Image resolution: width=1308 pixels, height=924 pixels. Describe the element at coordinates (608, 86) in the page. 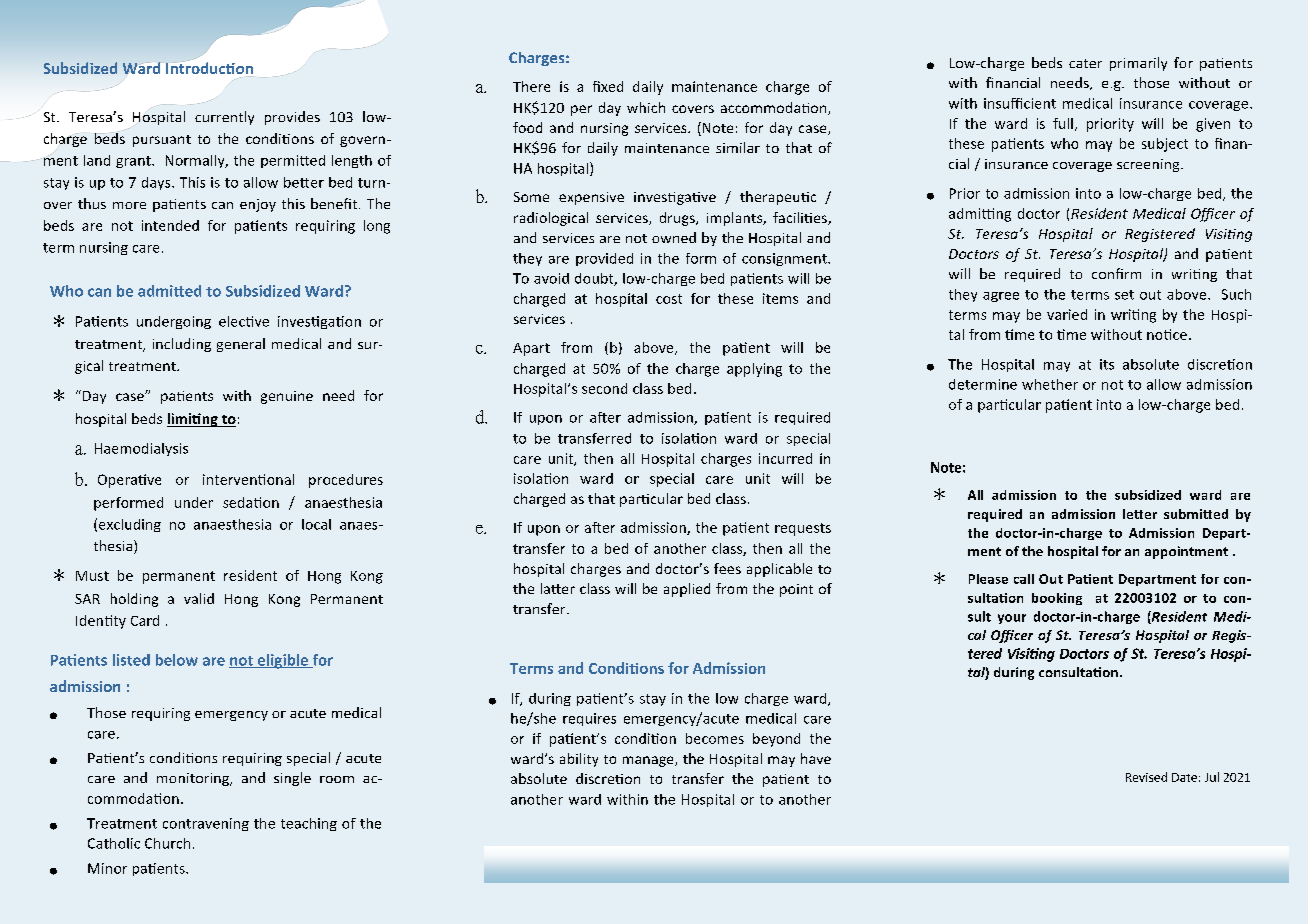

I see `fixed` at that location.
